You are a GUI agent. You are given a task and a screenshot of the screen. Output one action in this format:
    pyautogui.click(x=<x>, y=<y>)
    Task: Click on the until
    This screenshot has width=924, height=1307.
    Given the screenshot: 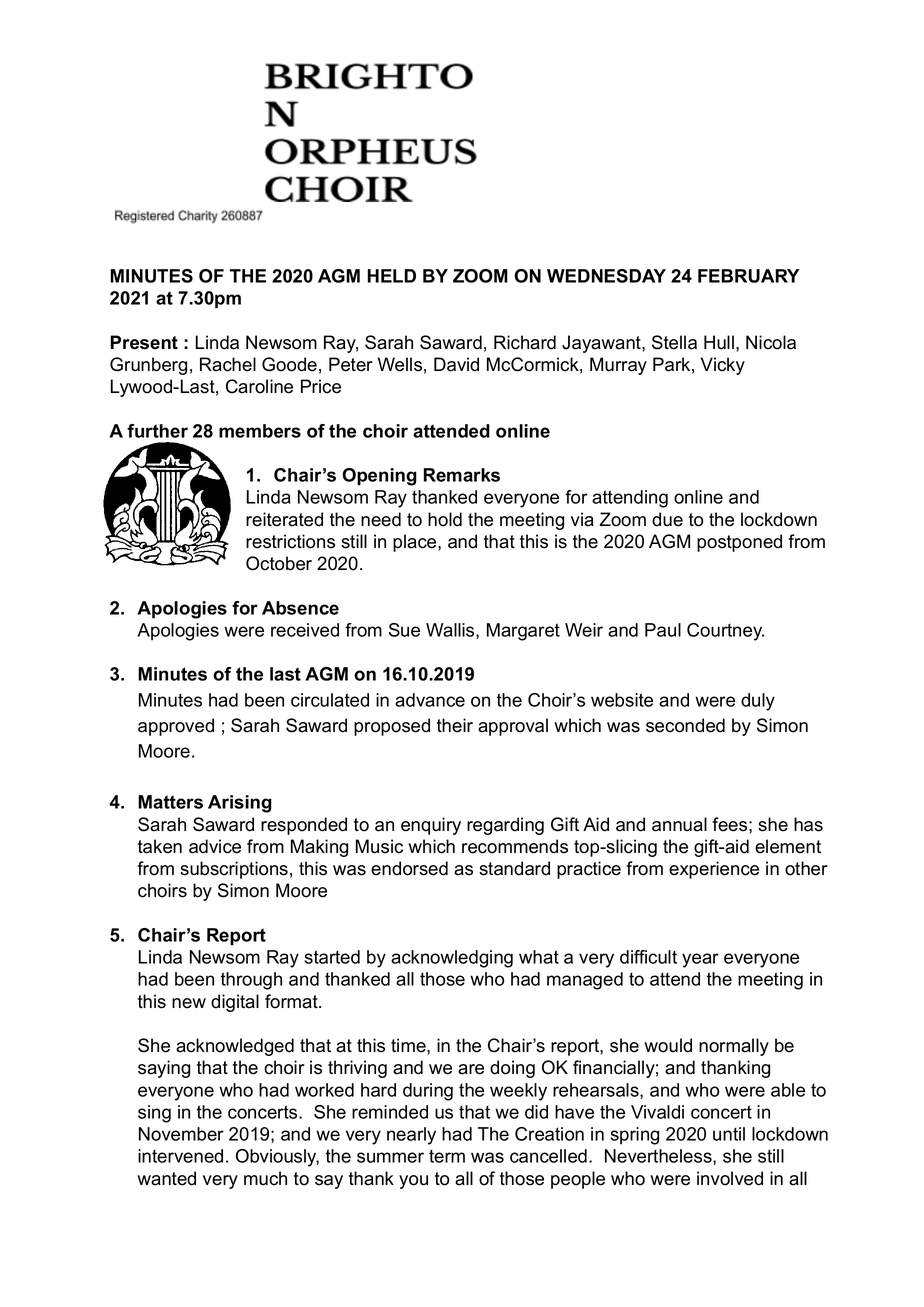 What is the action you would take?
    pyautogui.click(x=729, y=1134)
